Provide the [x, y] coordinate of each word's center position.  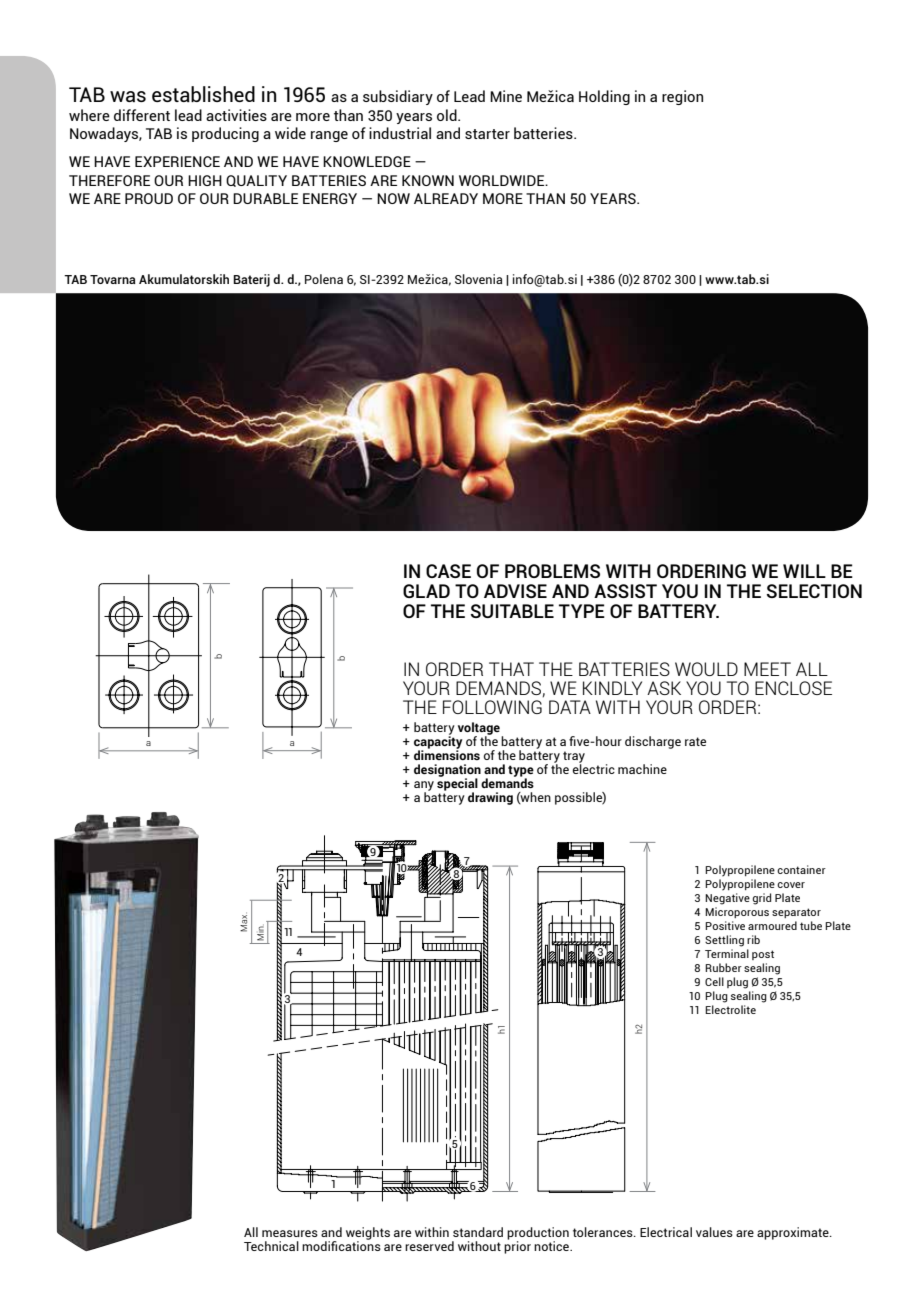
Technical [271, 1246]
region [682, 97]
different [142, 115]
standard [478, 1232]
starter [487, 134]
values [714, 1232]
